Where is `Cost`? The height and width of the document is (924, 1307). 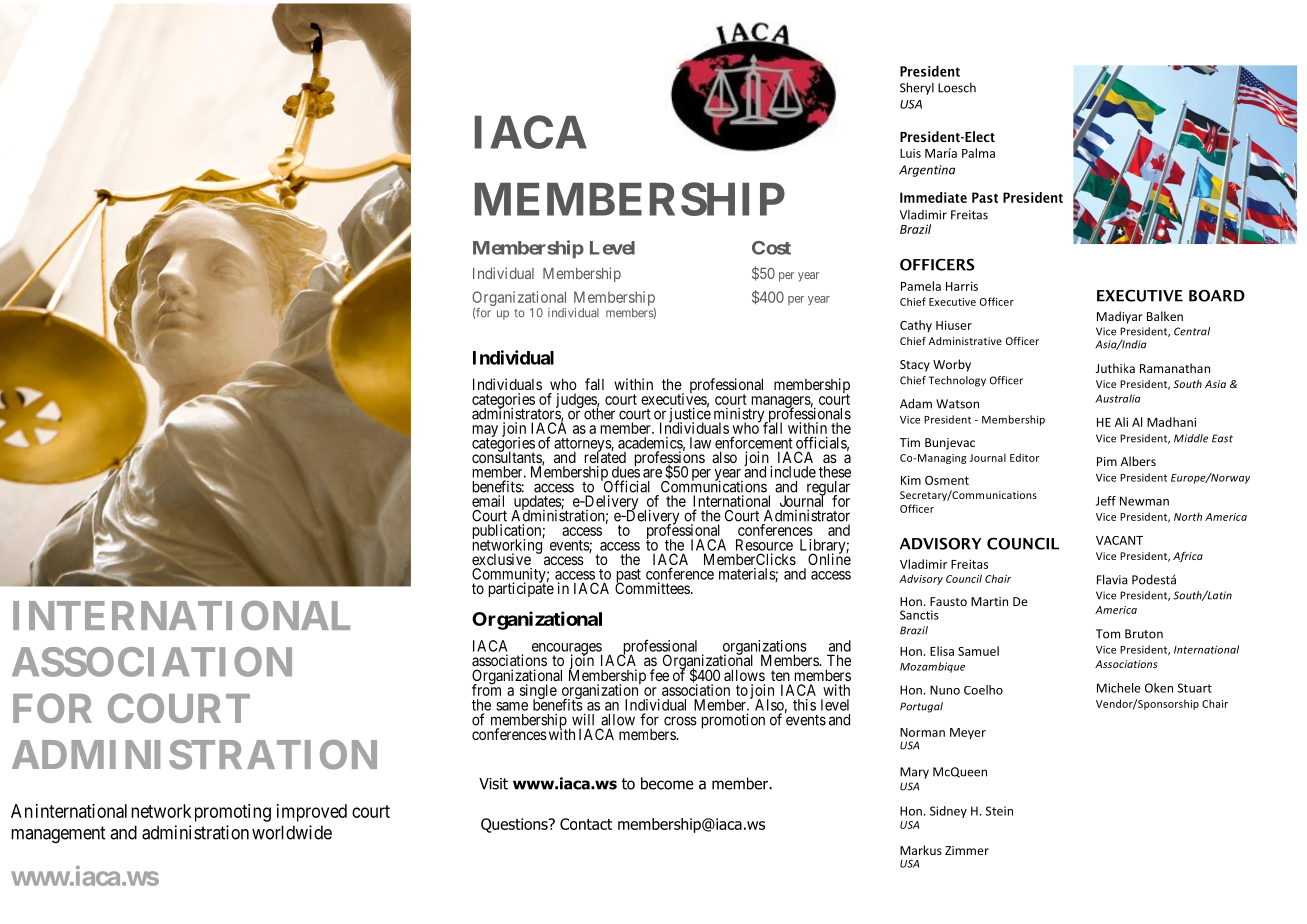 Cost is located at coordinates (771, 248).
